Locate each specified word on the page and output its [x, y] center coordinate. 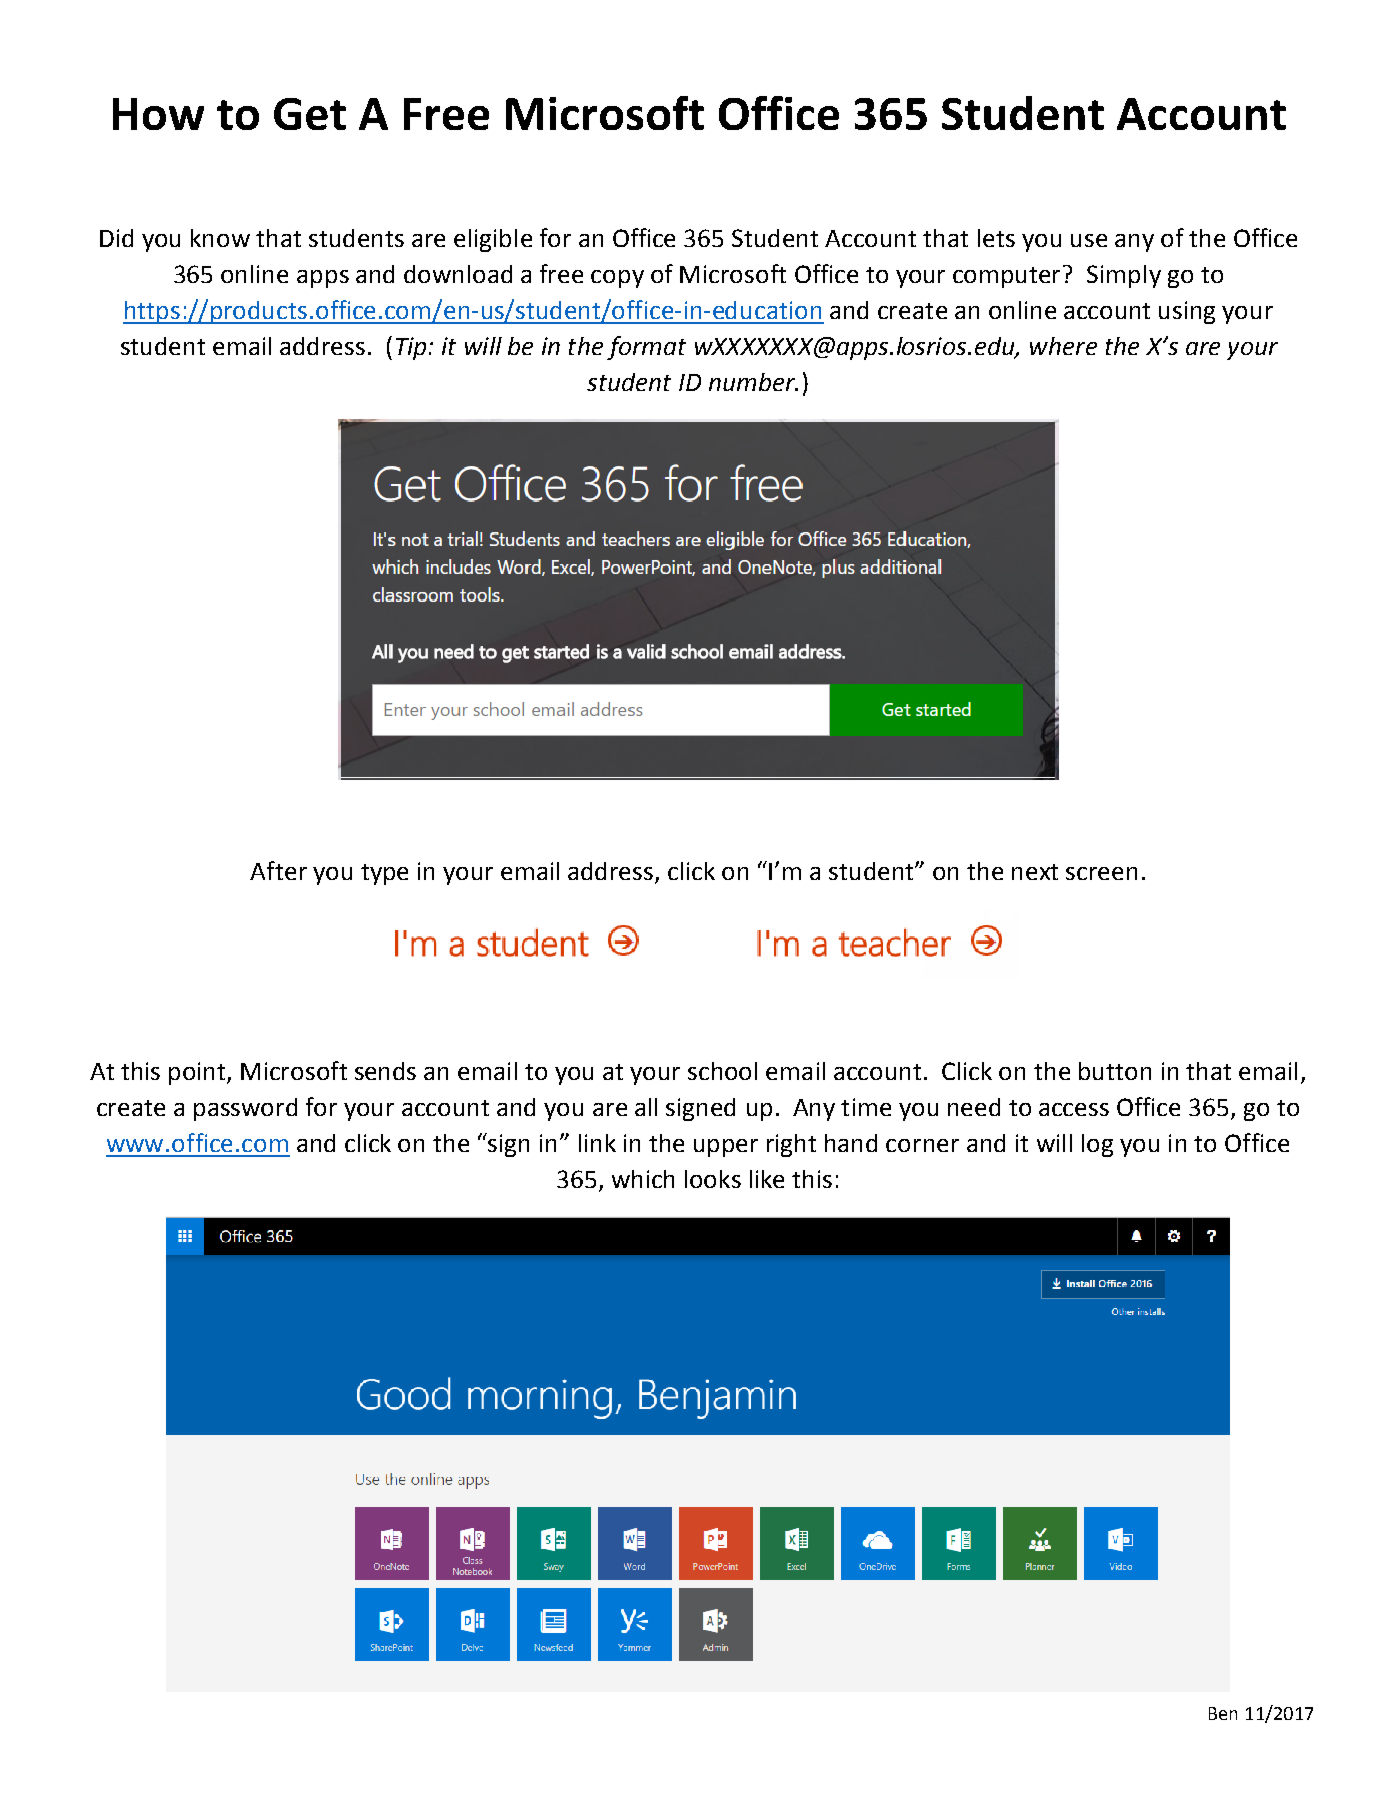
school [722, 1071]
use [1089, 240]
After [278, 870]
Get [310, 114]
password [245, 1109]
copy [617, 279]
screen [1101, 873]
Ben [1223, 1713]
